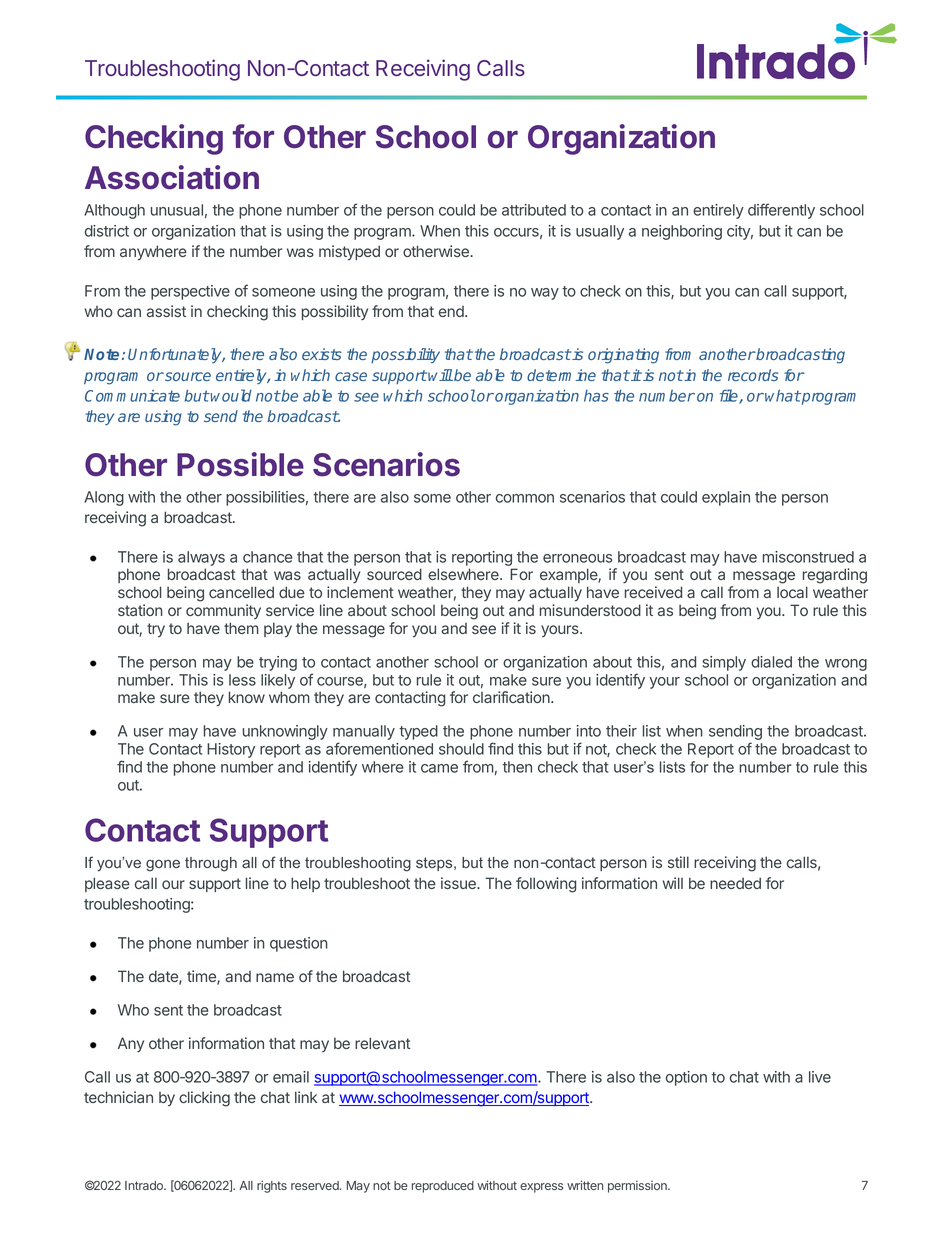 This screenshot has height=1233, width=952. I want to click on clicking, so click(204, 1099).
